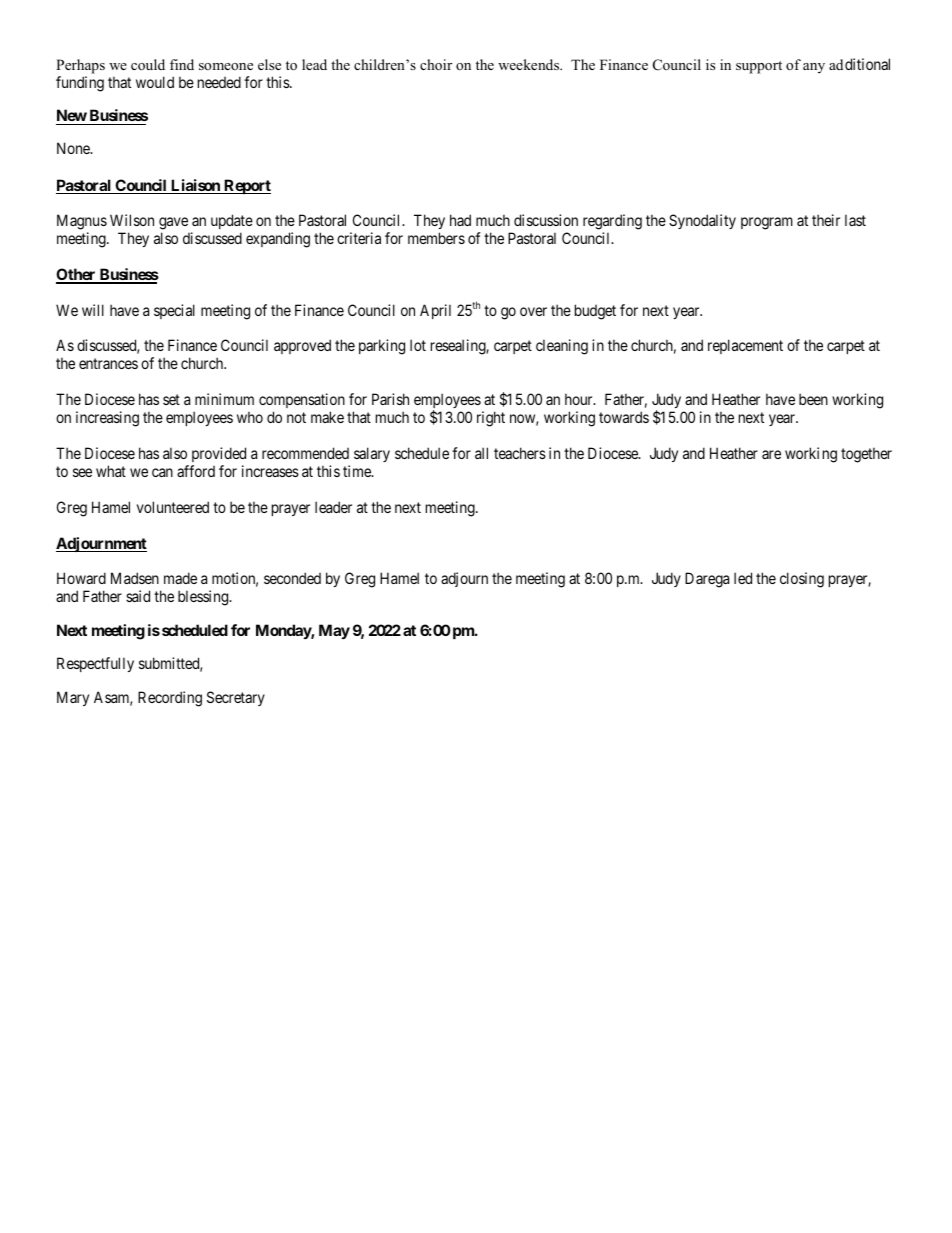 The height and width of the screenshot is (1233, 952). What do you see at coordinates (767, 223) in the screenshot?
I see `program` at bounding box center [767, 223].
